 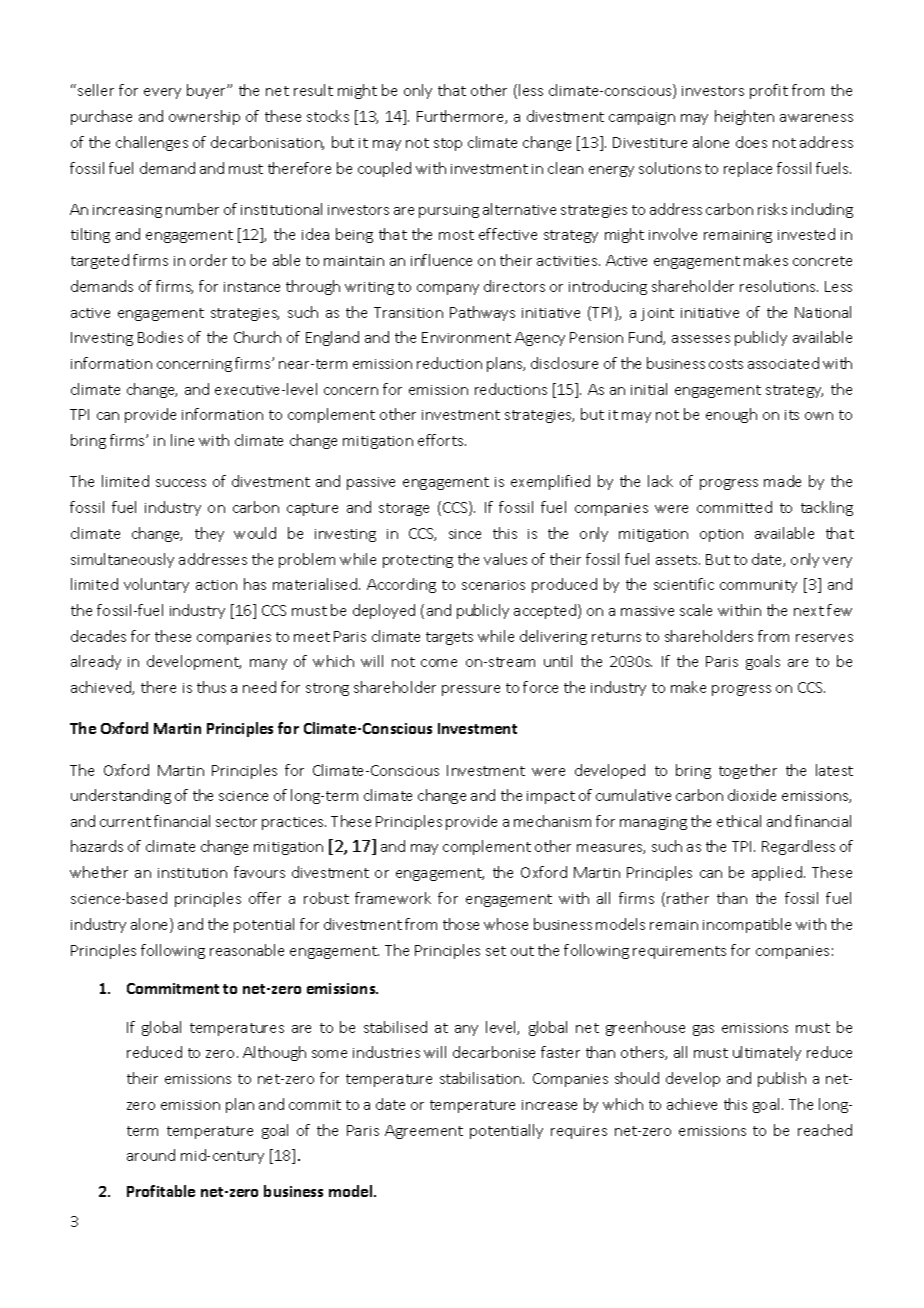 What do you see at coordinates (744, 117) in the document?
I see `heighten` at bounding box center [744, 117].
